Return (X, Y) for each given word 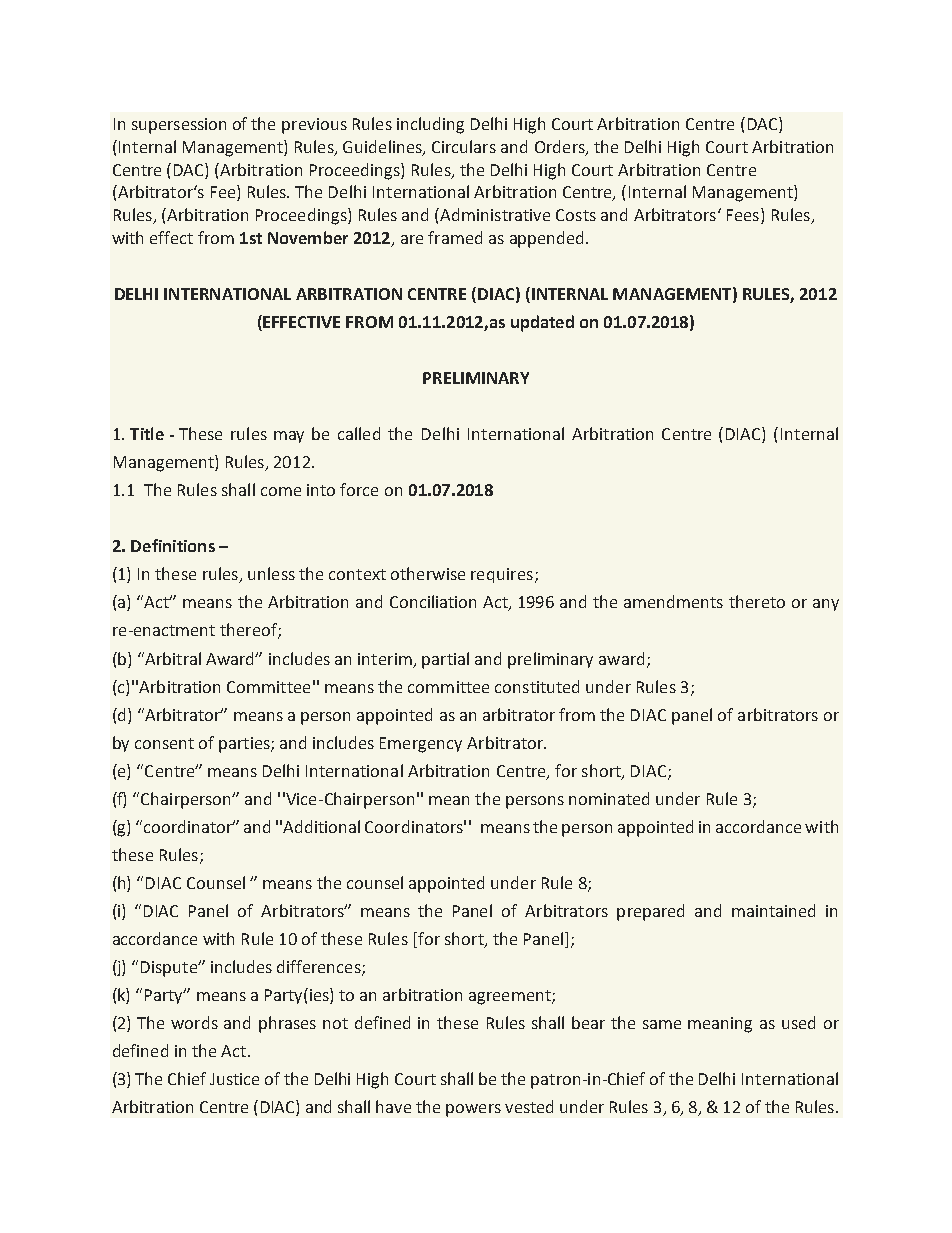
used (798, 1022)
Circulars (464, 146)
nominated (609, 798)
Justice (234, 1079)
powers (473, 1110)
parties (245, 745)
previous (314, 126)
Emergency (421, 745)
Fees (743, 215)
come (281, 491)
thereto (757, 601)
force (359, 489)
